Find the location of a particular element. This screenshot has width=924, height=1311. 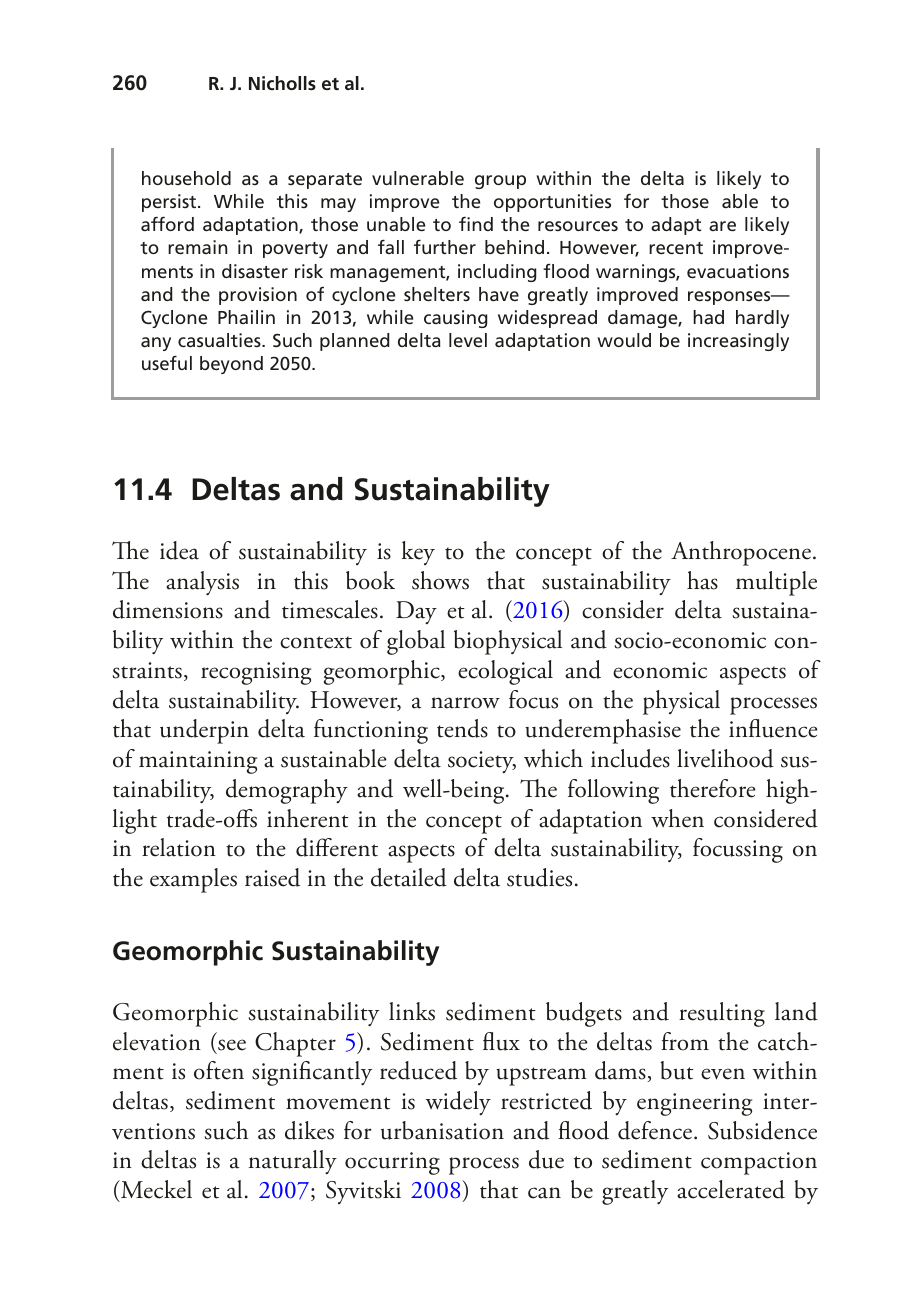

accelerated is located at coordinates (731, 1189).
